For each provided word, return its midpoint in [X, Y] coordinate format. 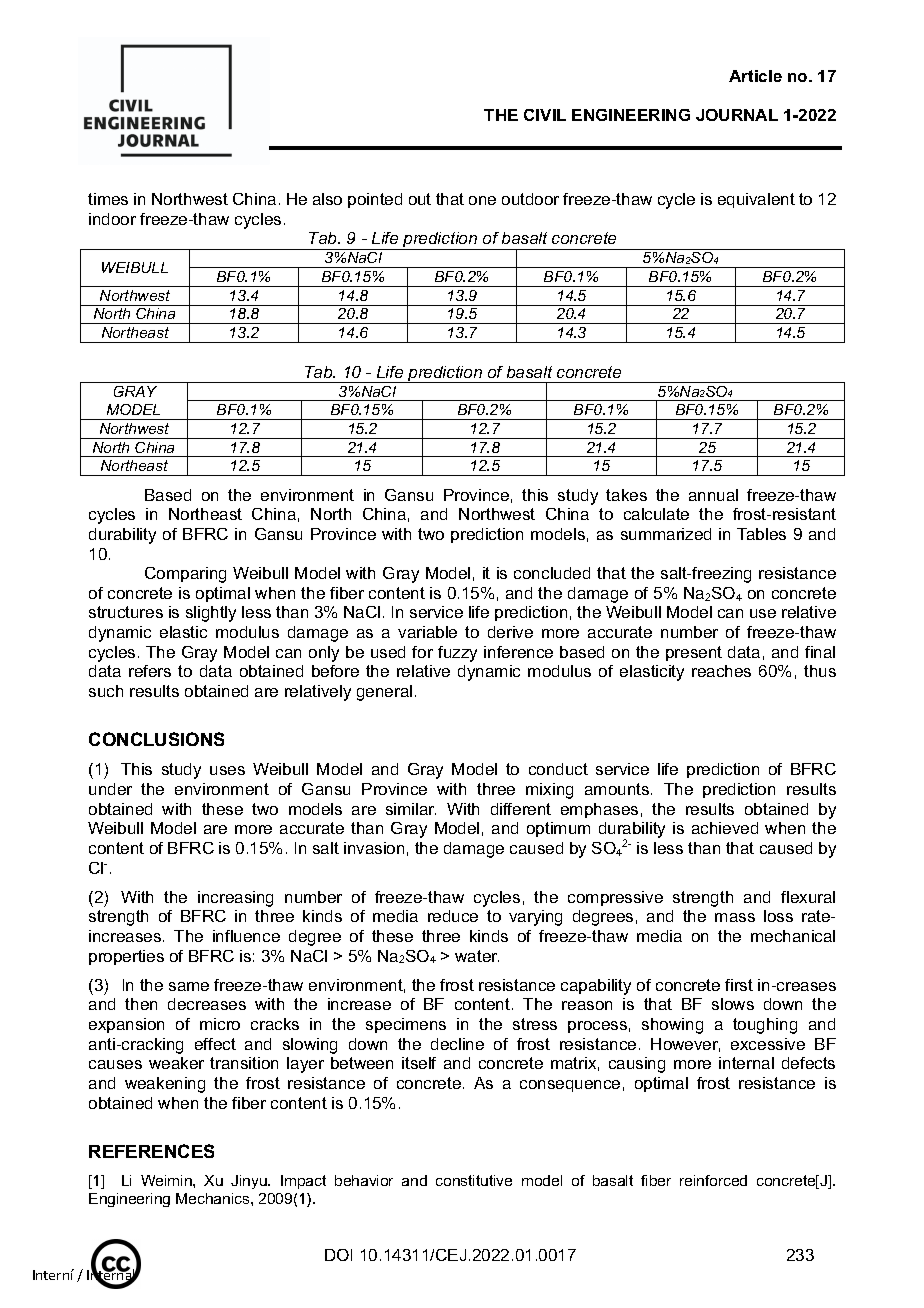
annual [713, 495]
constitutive [474, 1180]
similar [411, 809]
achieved [725, 828]
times [108, 199]
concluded [552, 573]
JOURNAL [737, 115]
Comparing [185, 575]
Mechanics [214, 1198]
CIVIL [545, 115]
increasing [235, 899]
